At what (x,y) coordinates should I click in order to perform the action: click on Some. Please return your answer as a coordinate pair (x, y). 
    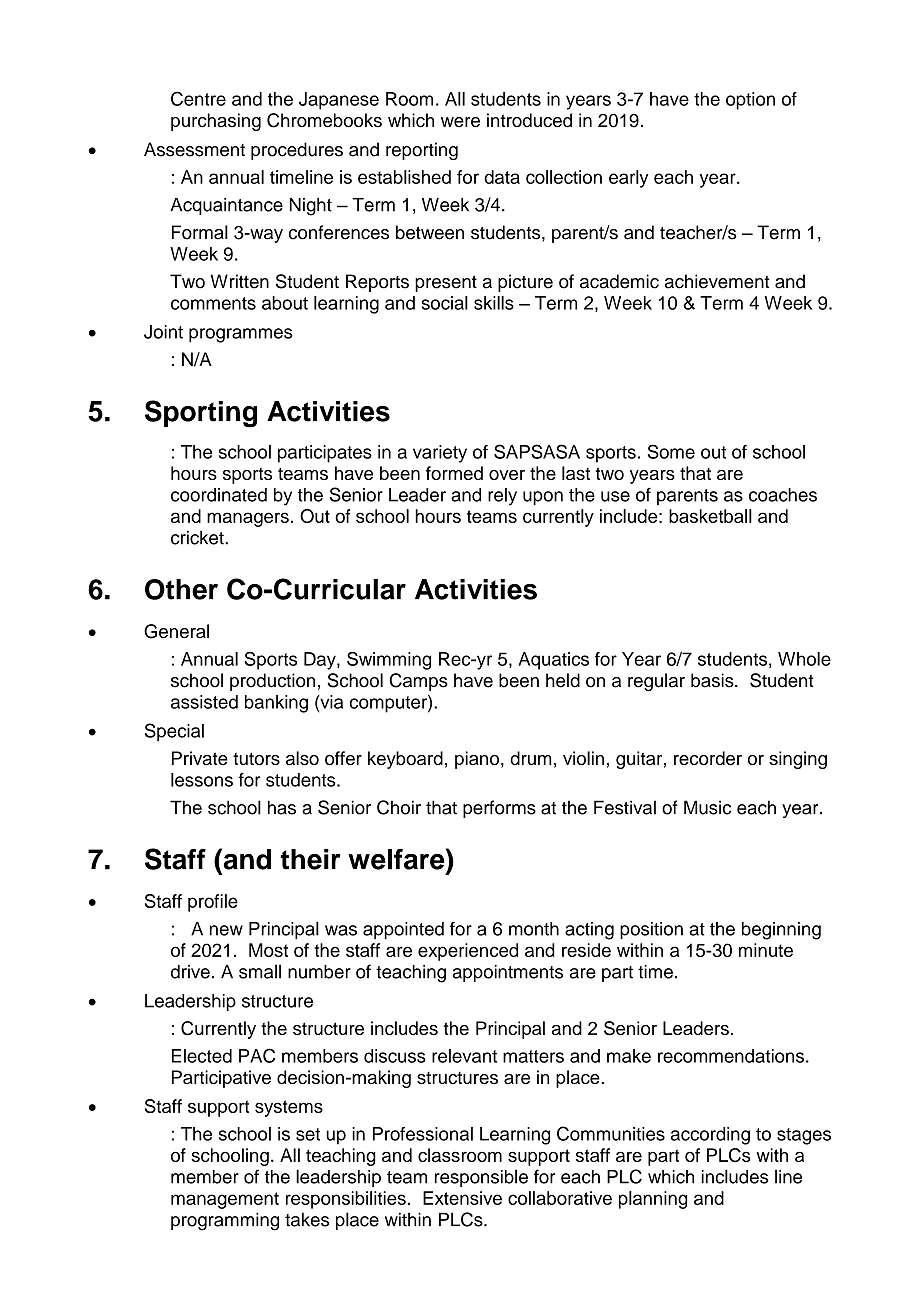
    Looking at the image, I should click on (671, 451).
